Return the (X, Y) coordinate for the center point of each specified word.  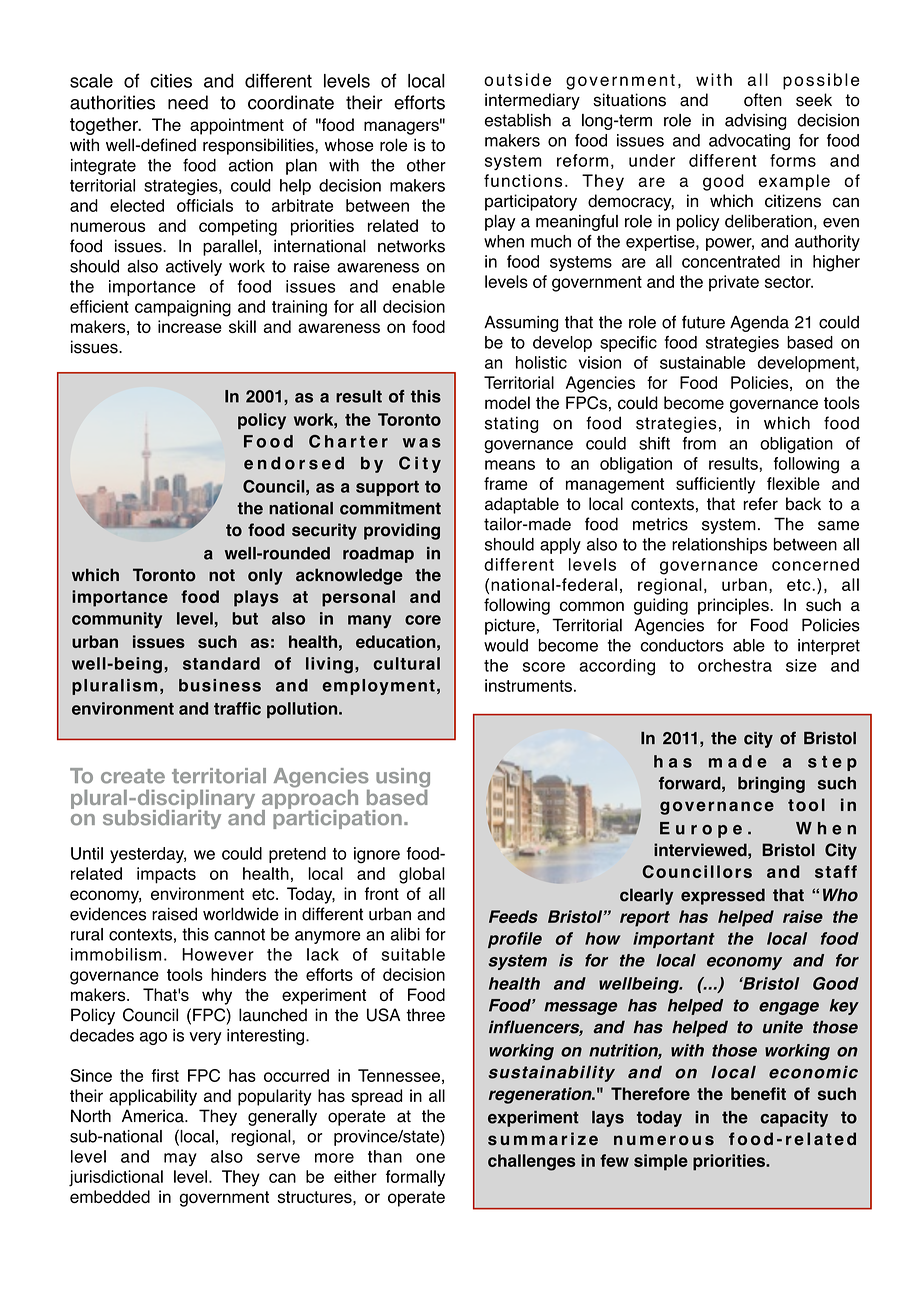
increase (190, 326)
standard (221, 663)
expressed (723, 896)
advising (756, 122)
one (430, 1158)
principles (733, 606)
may (180, 1159)
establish (518, 120)
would (506, 645)
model (507, 403)
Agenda (759, 323)
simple (661, 1162)
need (188, 102)
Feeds (513, 916)
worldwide (241, 914)
